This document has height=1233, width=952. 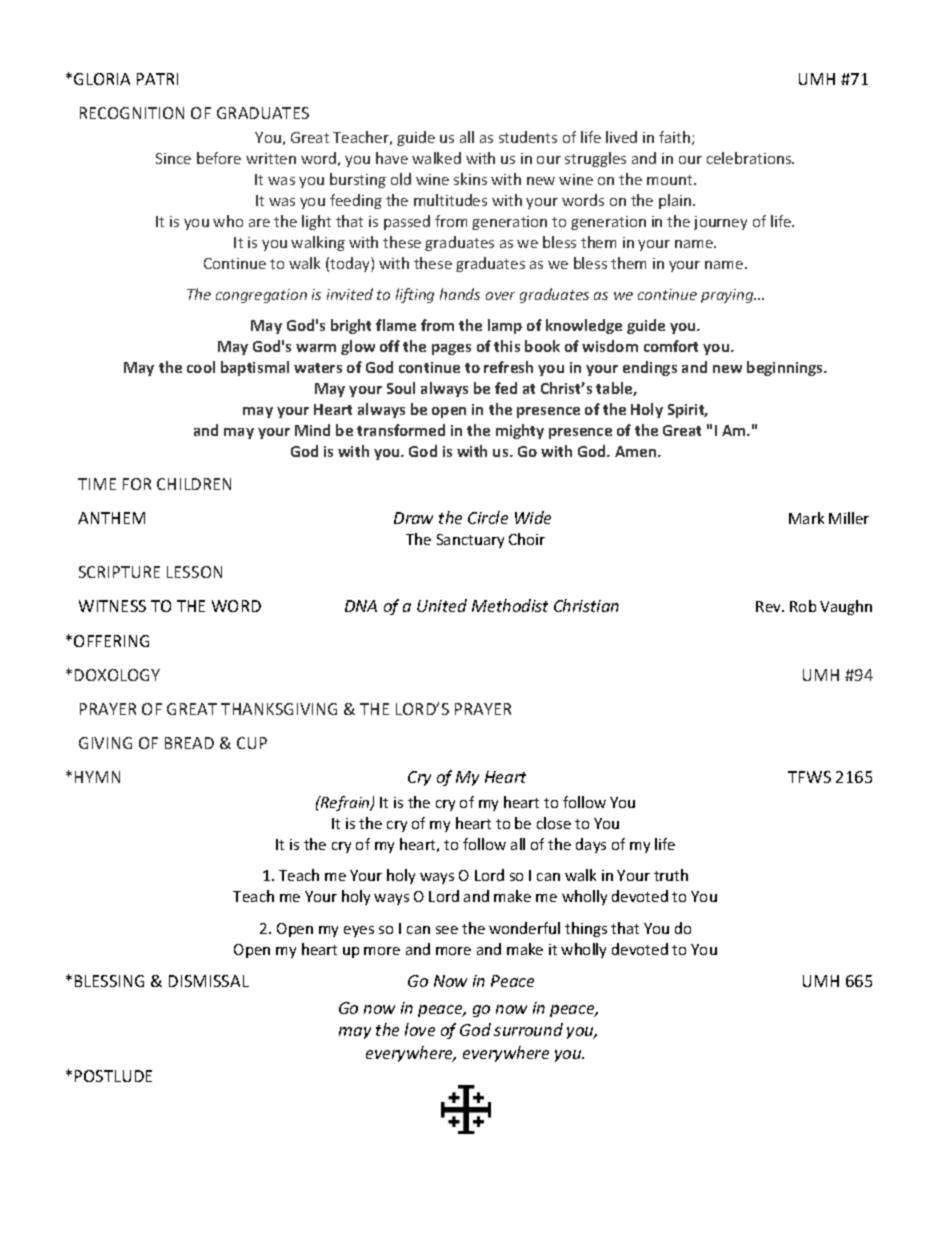 What do you see at coordinates (470, 541) in the document?
I see `Sanctuary` at bounding box center [470, 541].
